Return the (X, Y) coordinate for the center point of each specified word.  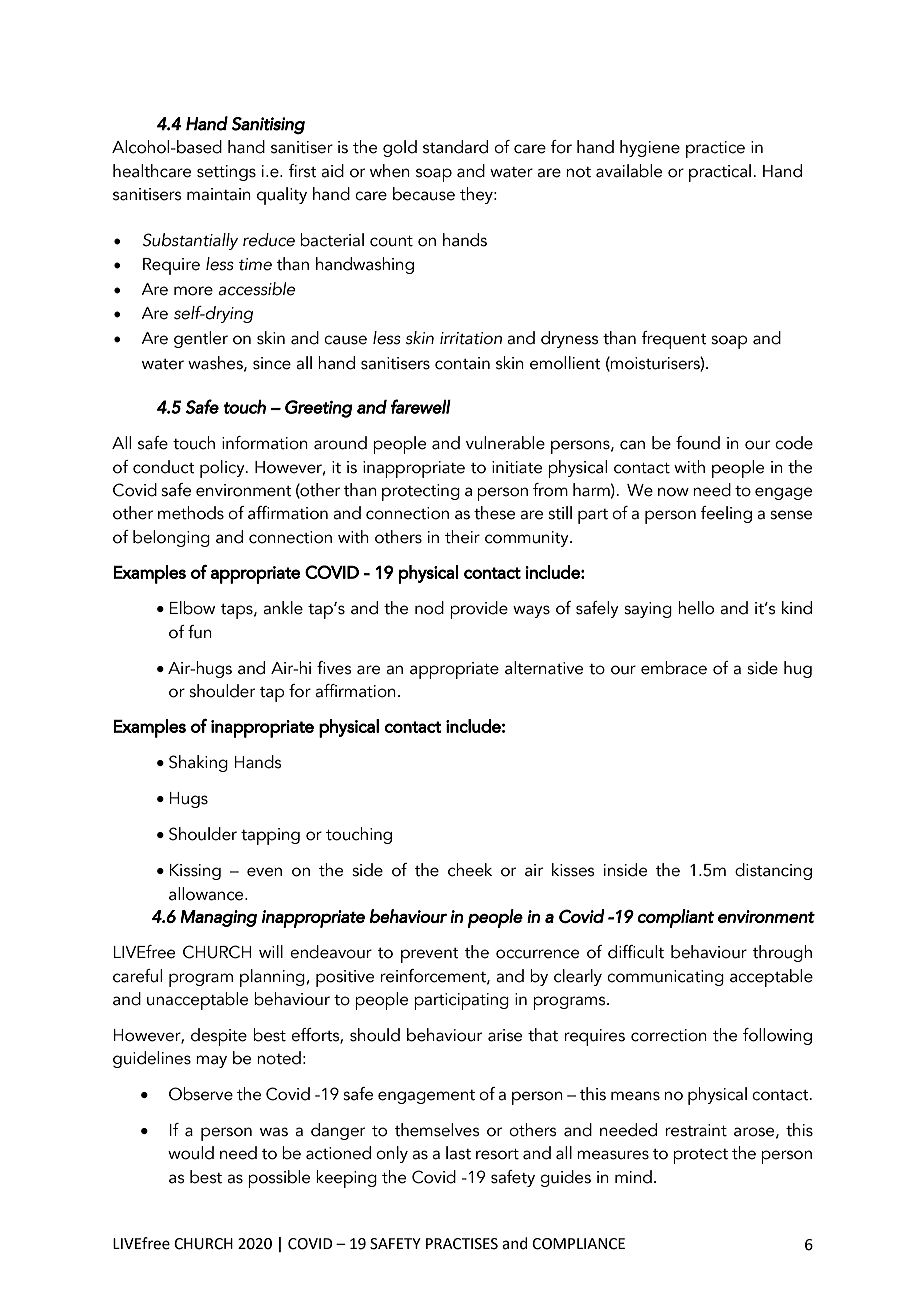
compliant (675, 918)
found (698, 443)
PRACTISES (462, 1244)
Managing (218, 918)
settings (226, 173)
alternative (544, 668)
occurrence (537, 954)
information (265, 443)
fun (200, 632)
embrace (674, 668)
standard (455, 147)
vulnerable (505, 443)
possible (279, 1179)
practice (715, 149)
